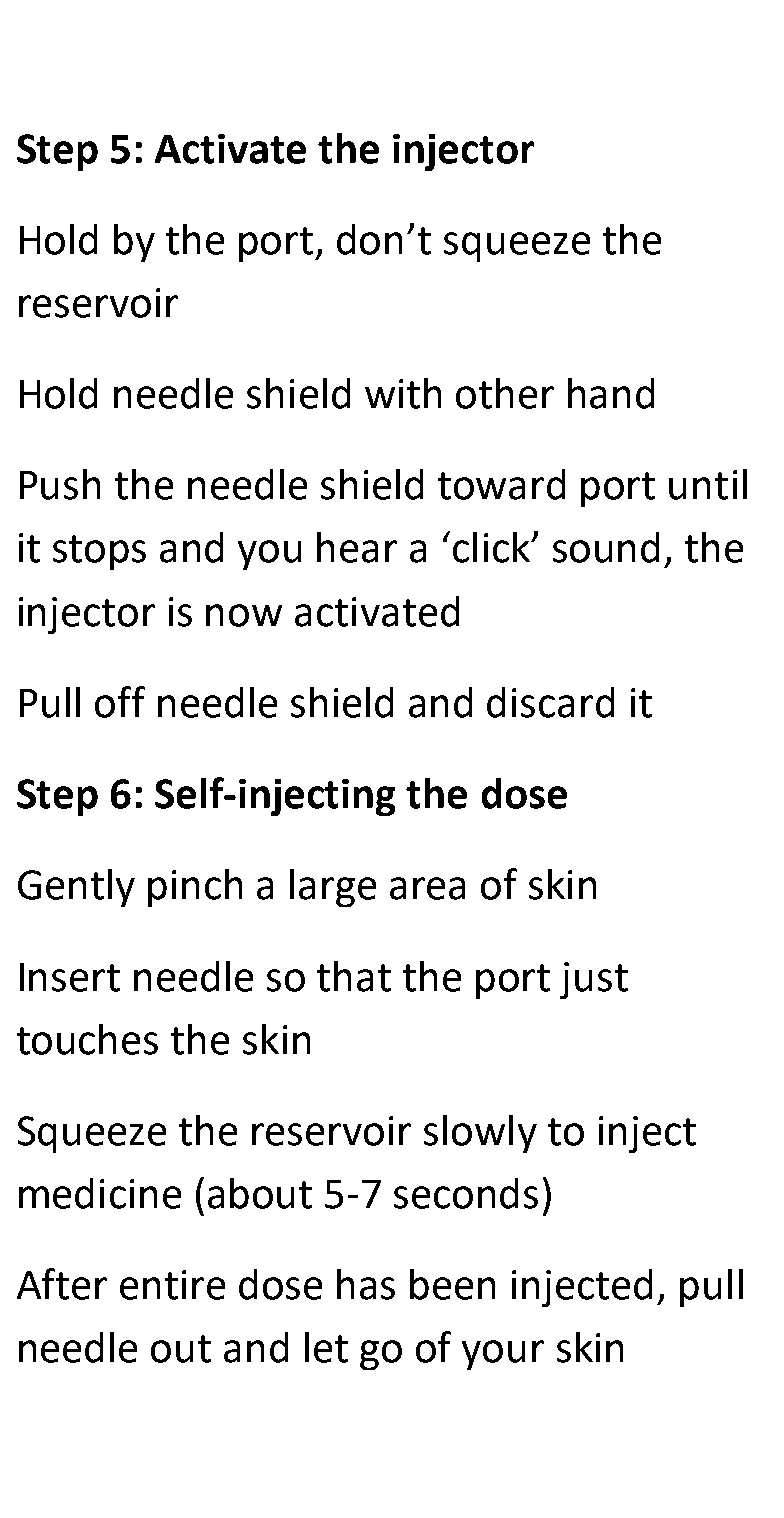 This image has height=1518, width=784. What do you see at coordinates (172, 1285) in the image?
I see `entire` at bounding box center [172, 1285].
